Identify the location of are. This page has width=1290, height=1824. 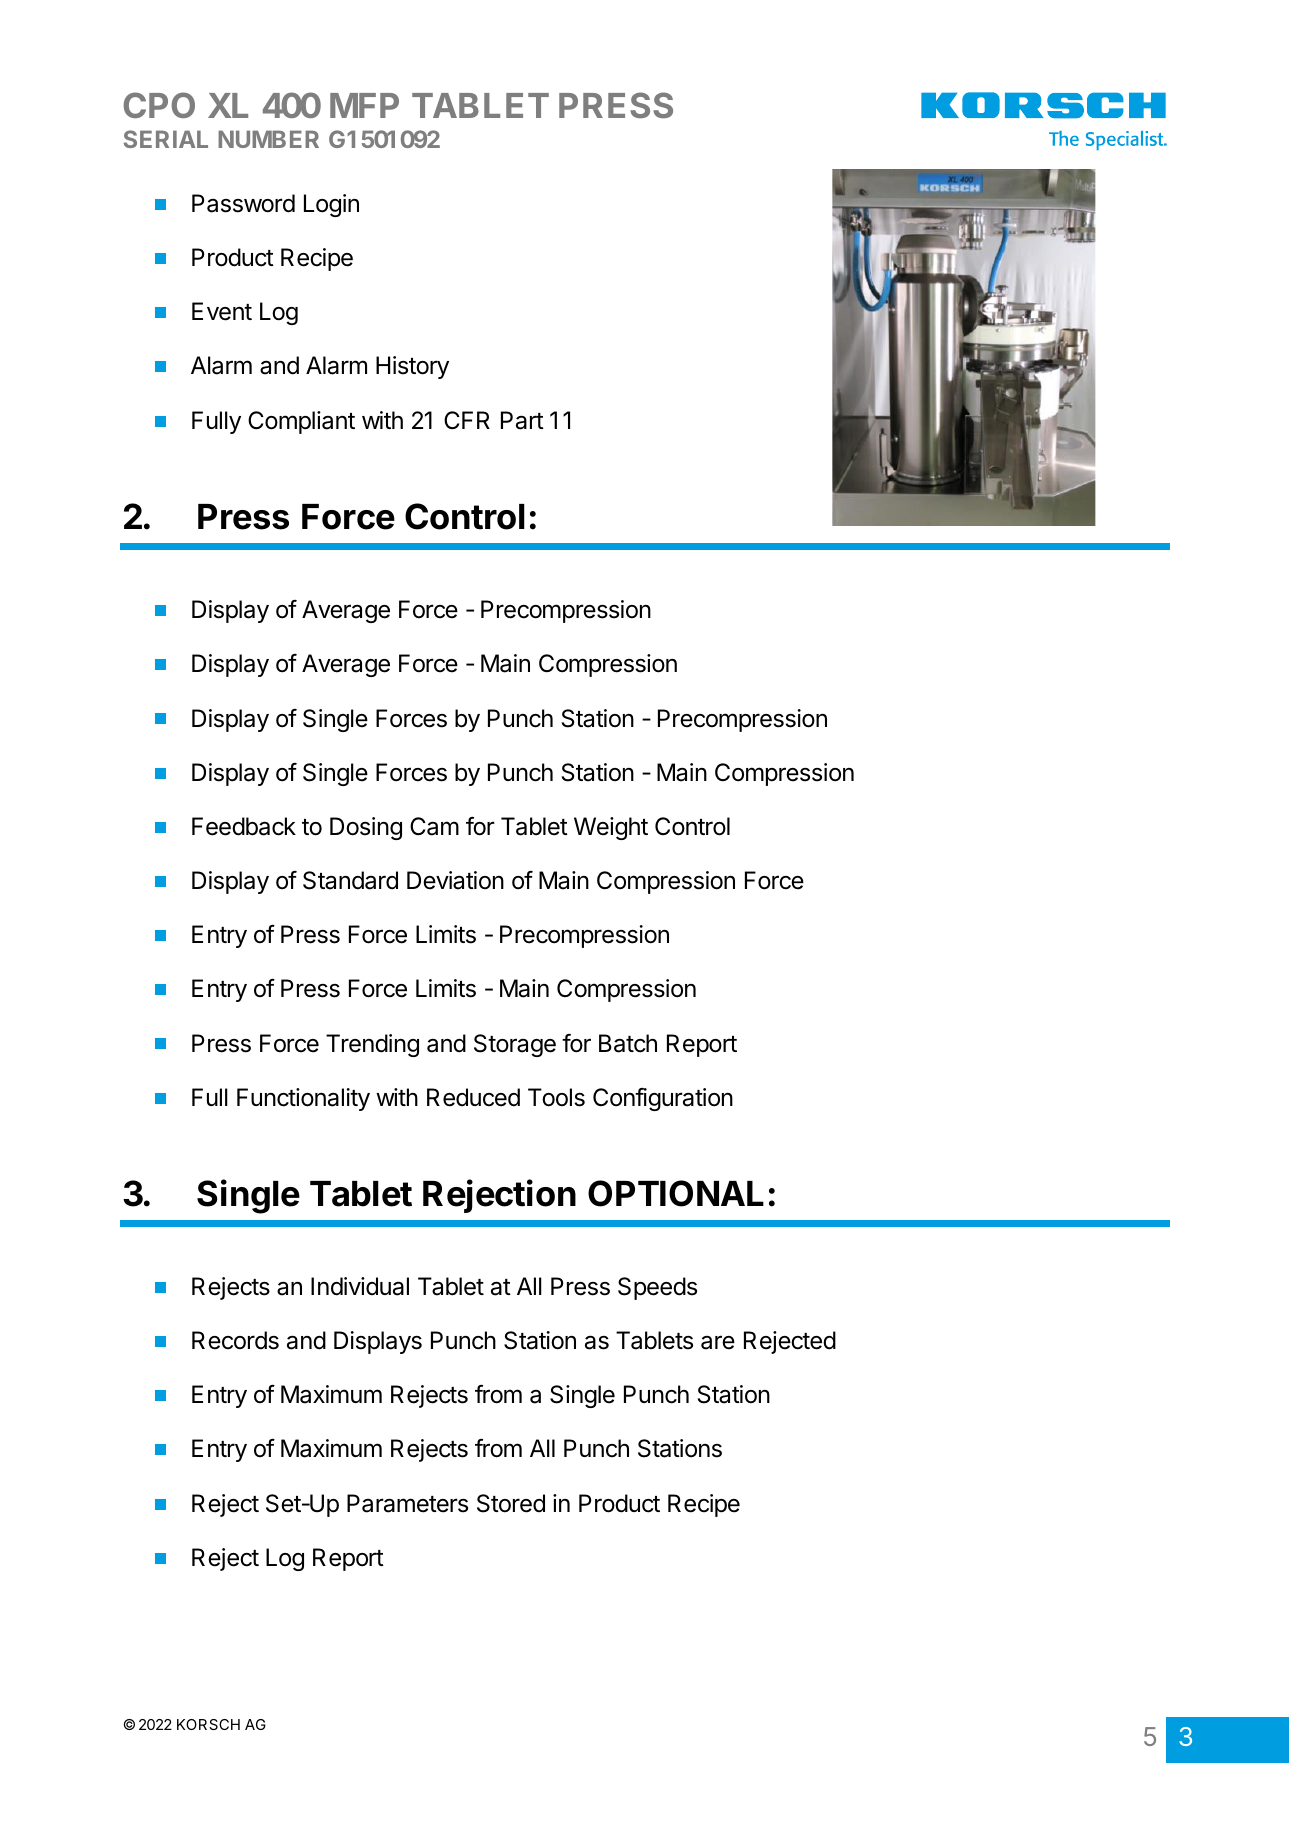
(718, 1342).
